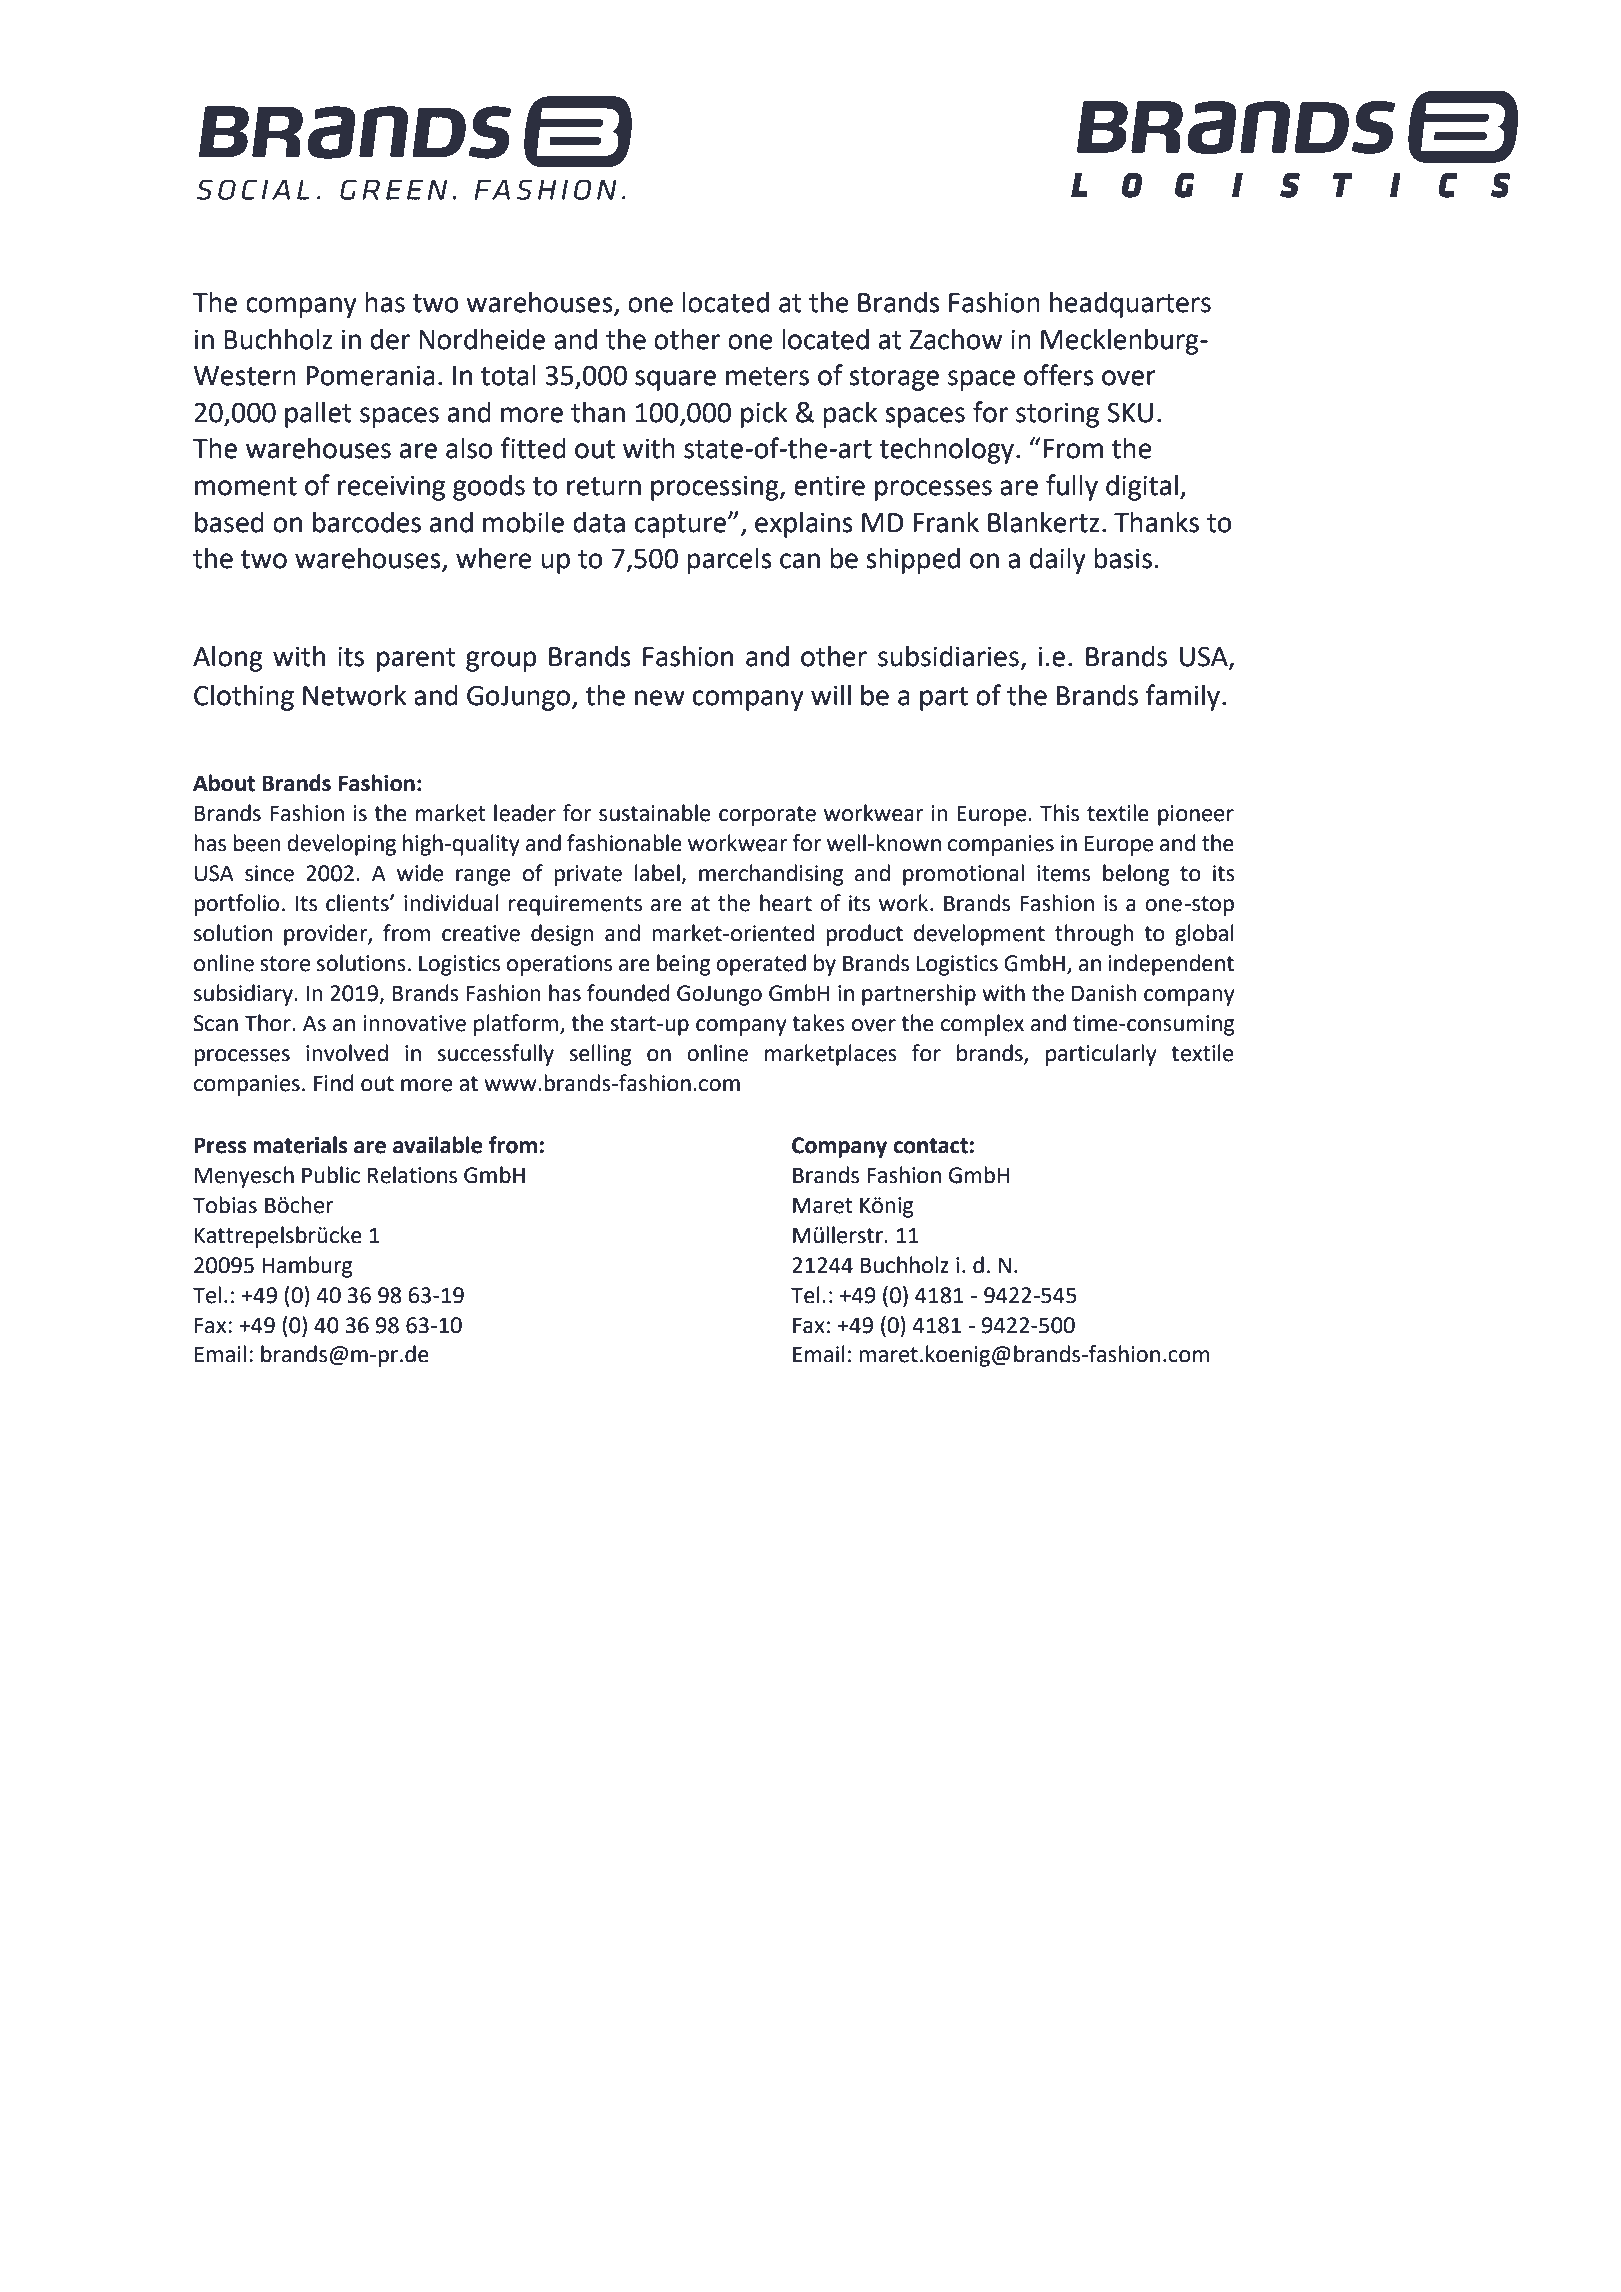 This document has width=1621, height=2292. Describe the element at coordinates (948, 656) in the document. I see `subsidiaries` at that location.
